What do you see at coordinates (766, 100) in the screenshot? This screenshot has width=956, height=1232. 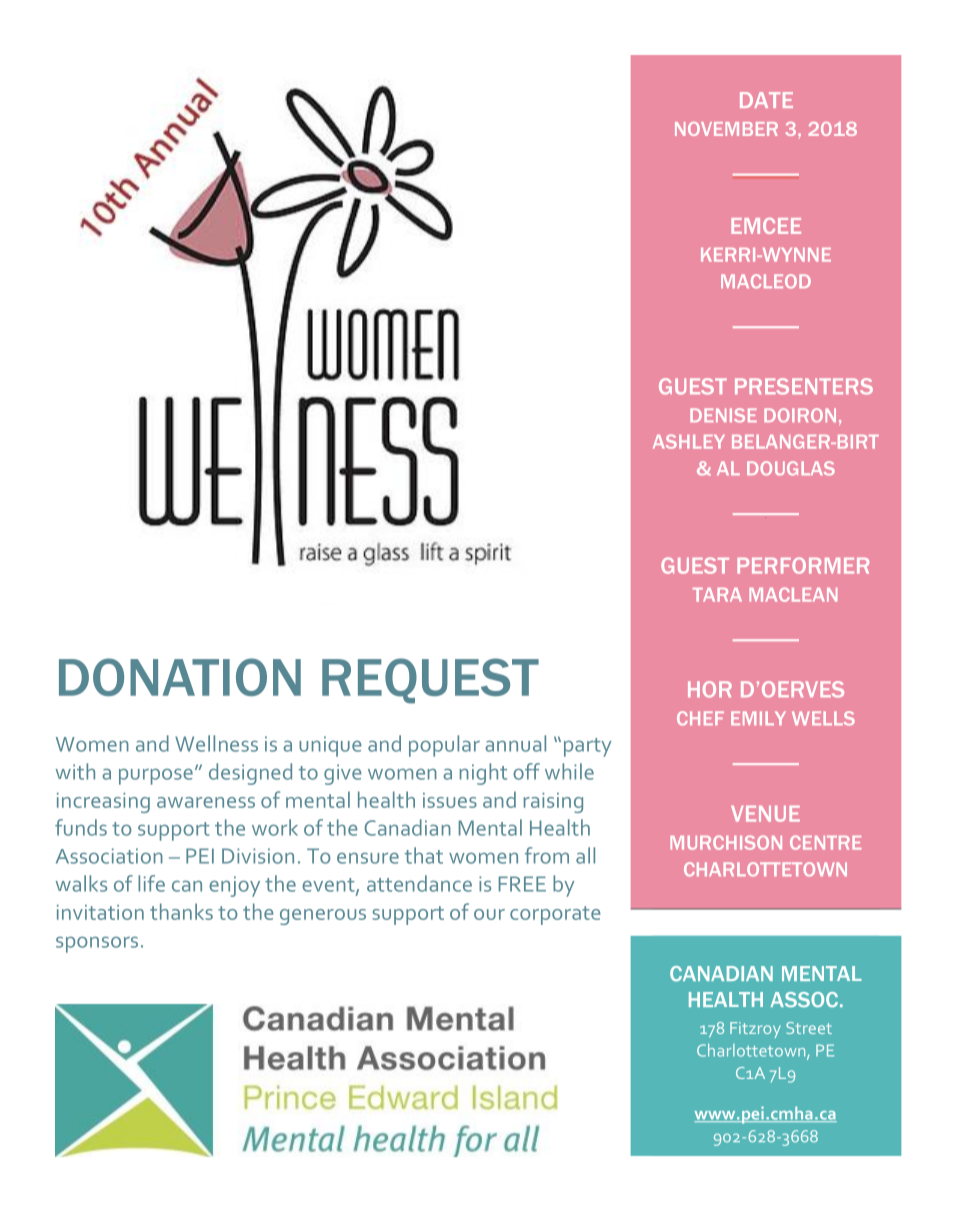 I see `DATE` at bounding box center [766, 100].
